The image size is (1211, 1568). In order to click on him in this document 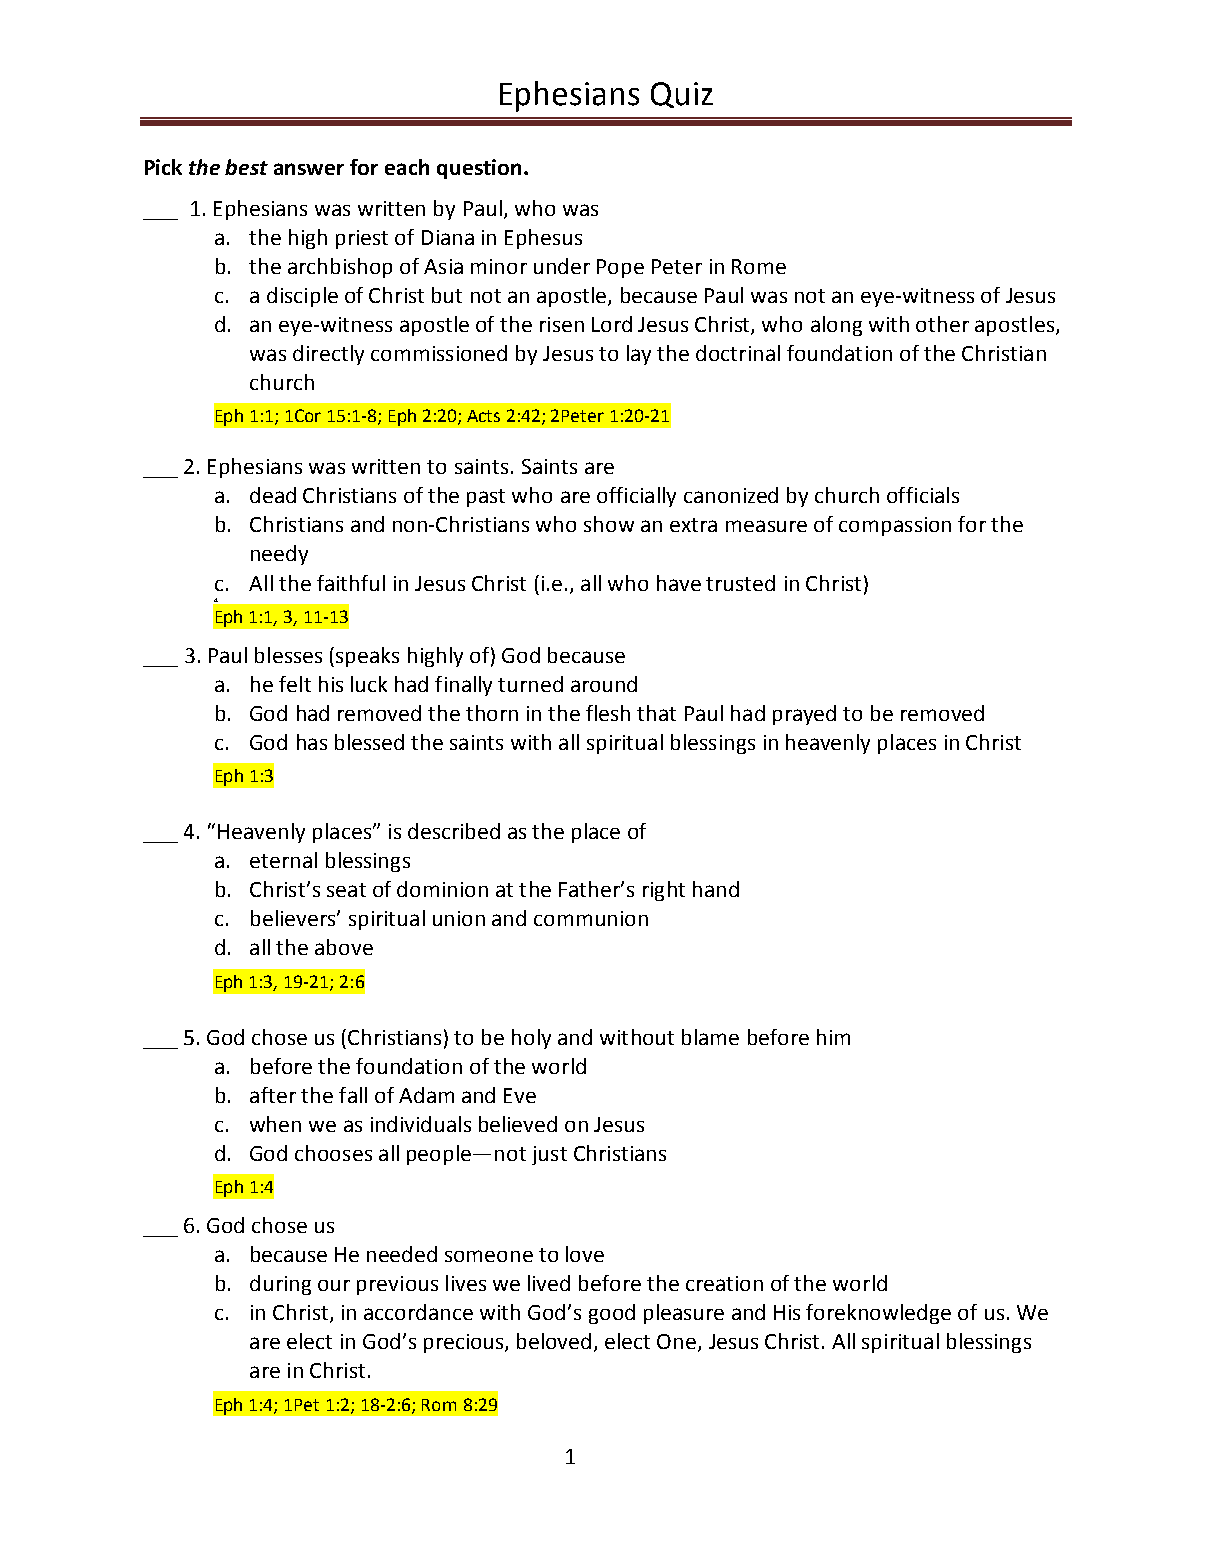, I will do `click(833, 1037)`.
